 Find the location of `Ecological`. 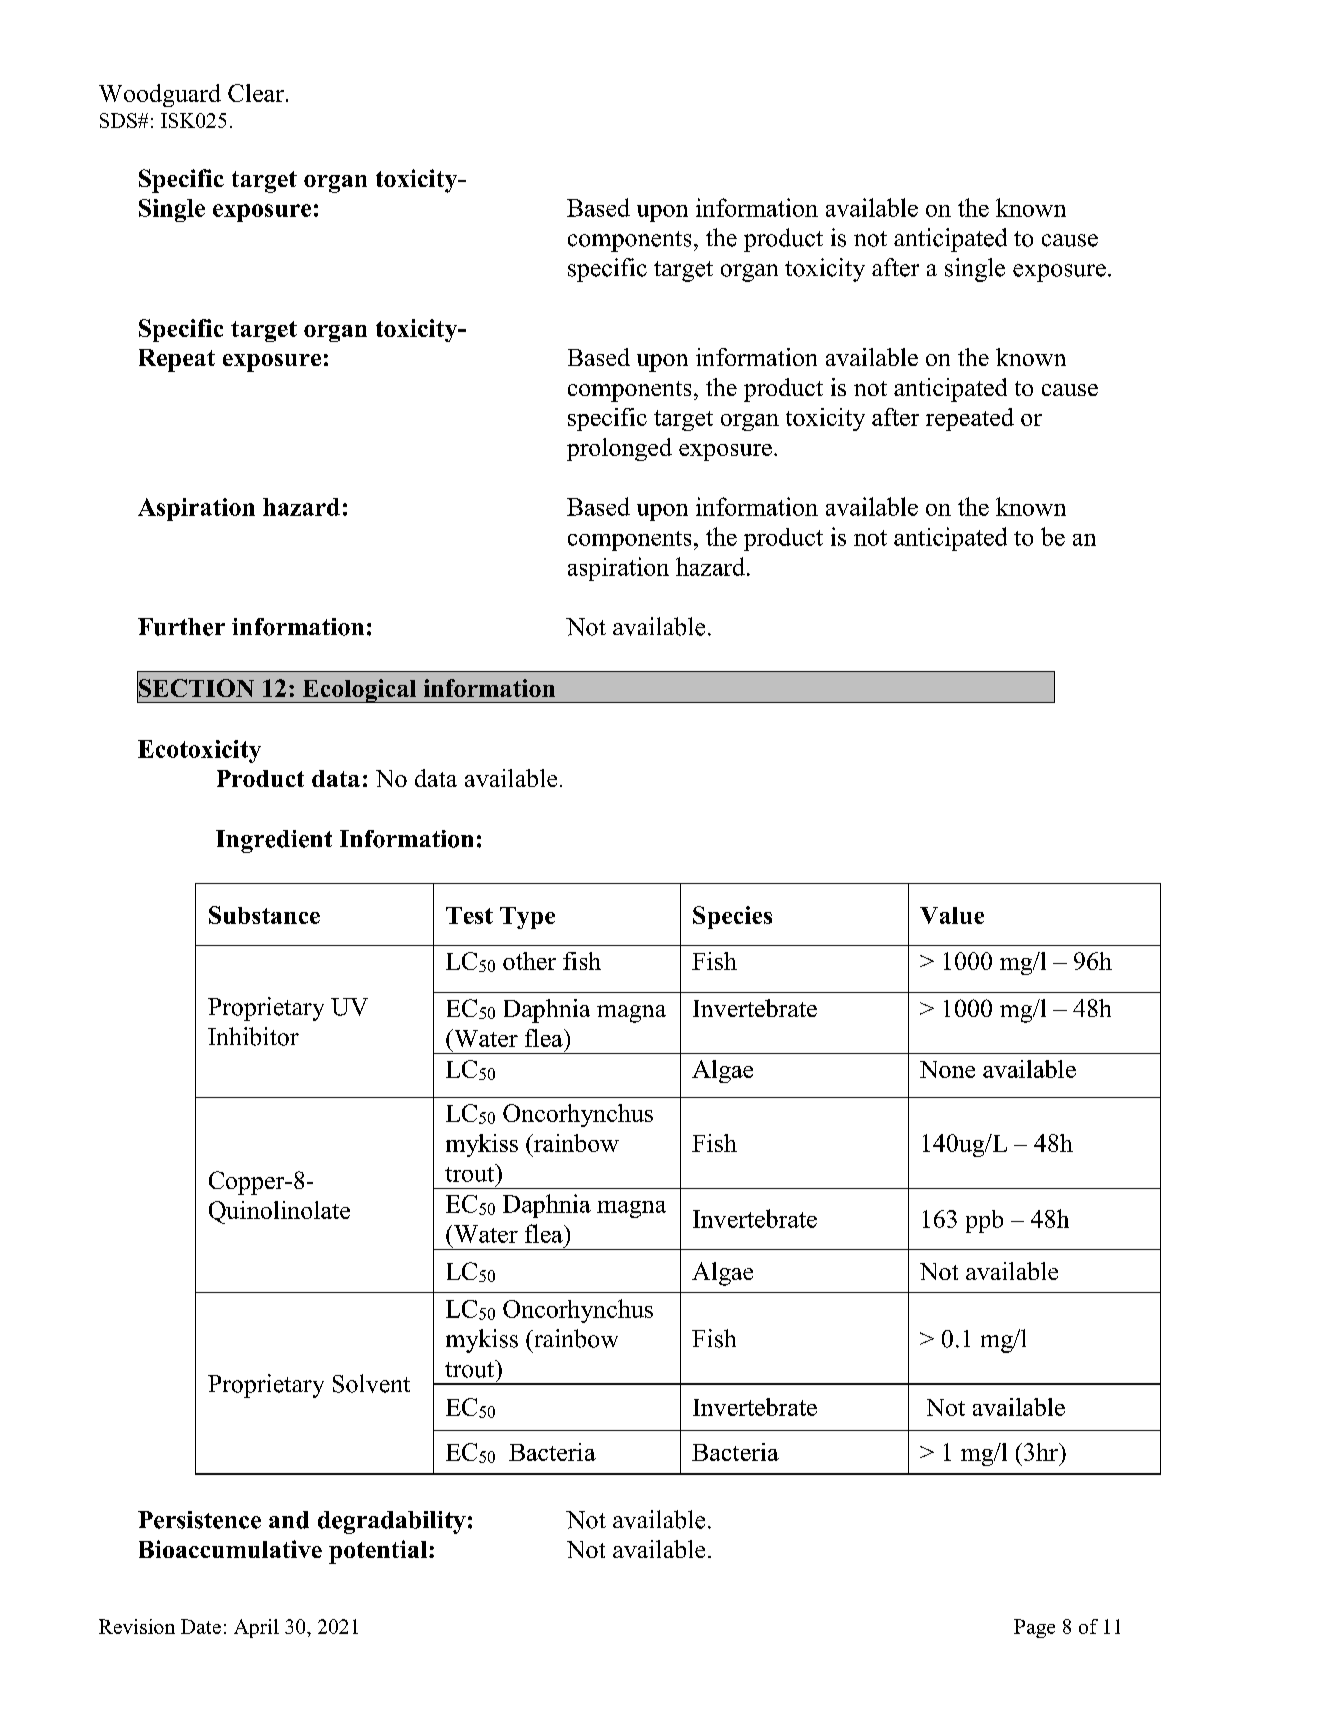

Ecological is located at coordinates (359, 691).
